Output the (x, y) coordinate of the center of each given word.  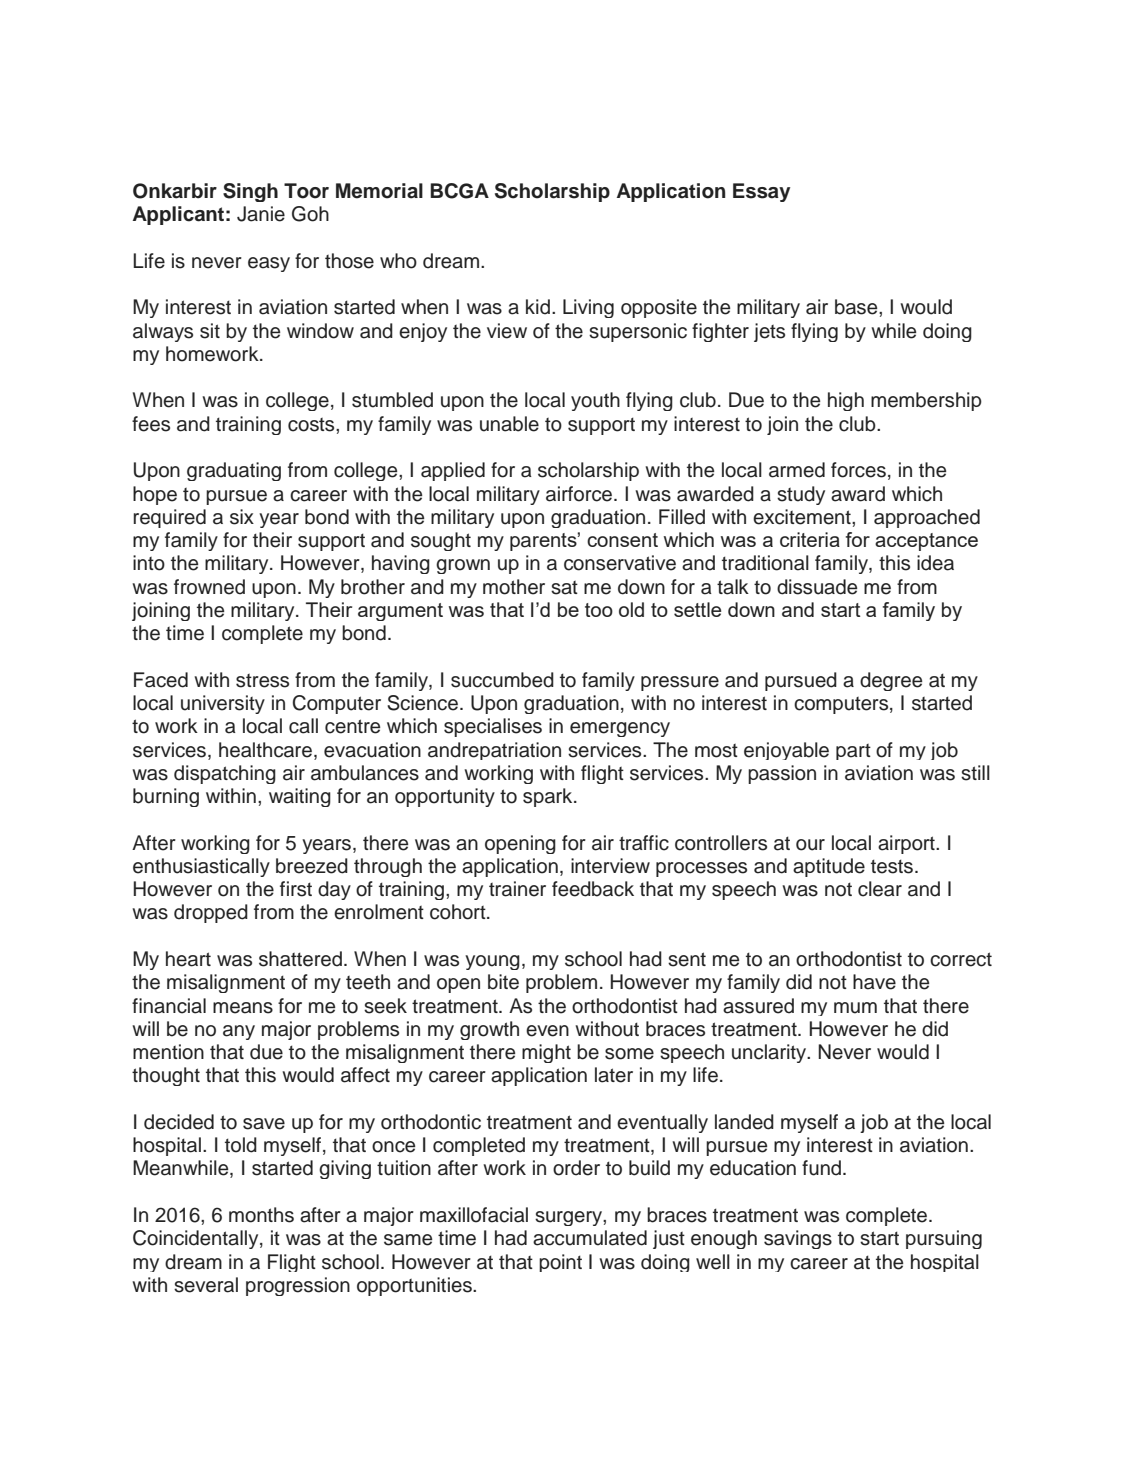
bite (503, 982)
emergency (620, 729)
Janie (261, 214)
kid (538, 307)
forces (858, 470)
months (261, 1215)
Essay (761, 192)
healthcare (265, 750)
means (243, 1008)
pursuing (944, 1239)
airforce (580, 494)
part (853, 752)
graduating (234, 471)
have (874, 982)
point (560, 1263)
